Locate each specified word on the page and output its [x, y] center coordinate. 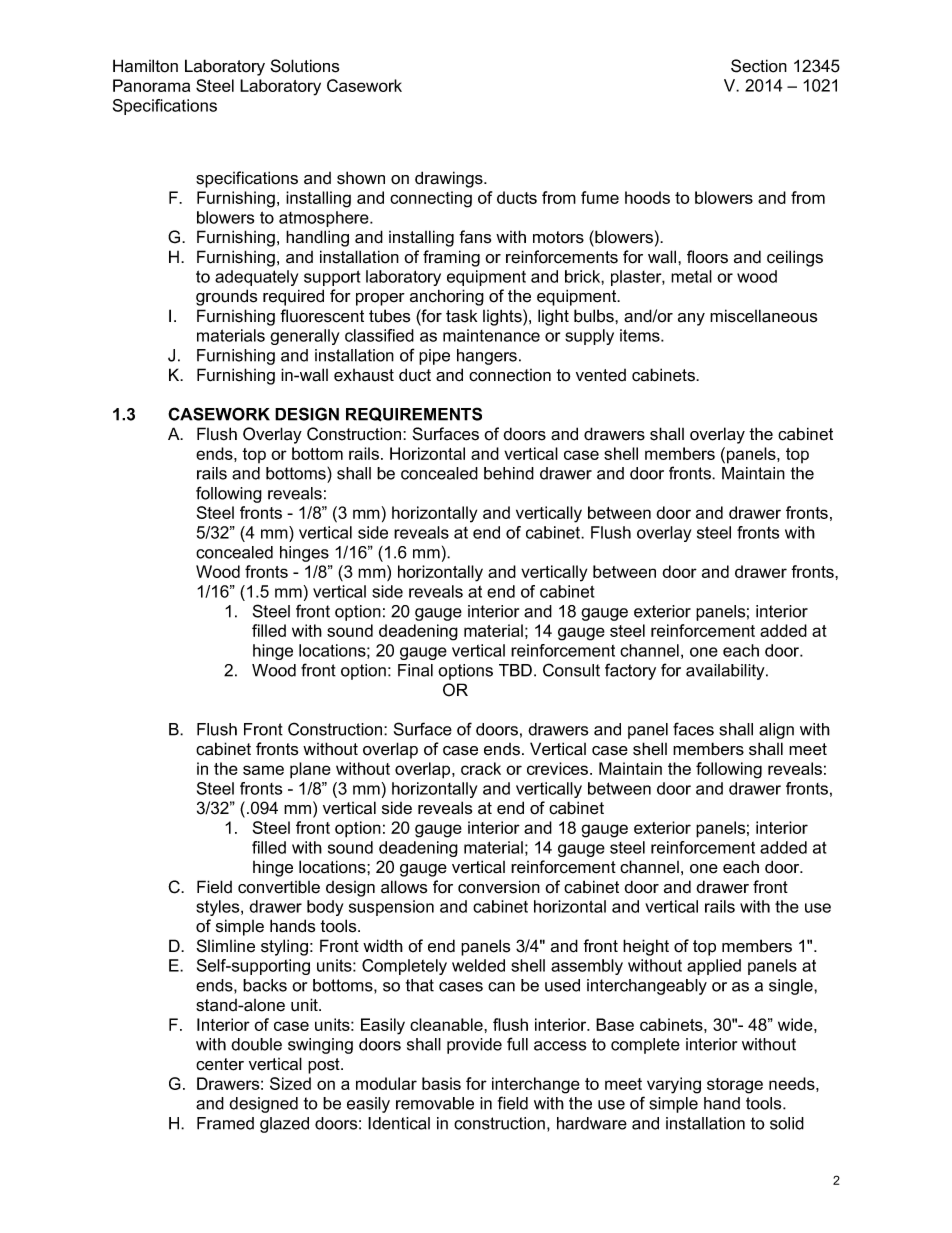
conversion [499, 887]
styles [219, 908]
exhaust [364, 375]
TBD [515, 670]
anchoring [447, 297]
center [220, 1064]
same [263, 770]
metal [691, 276]
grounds [226, 297]
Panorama [151, 85]
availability [726, 672]
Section [759, 66]
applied [714, 967]
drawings [450, 179]
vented [601, 375]
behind [509, 473]
